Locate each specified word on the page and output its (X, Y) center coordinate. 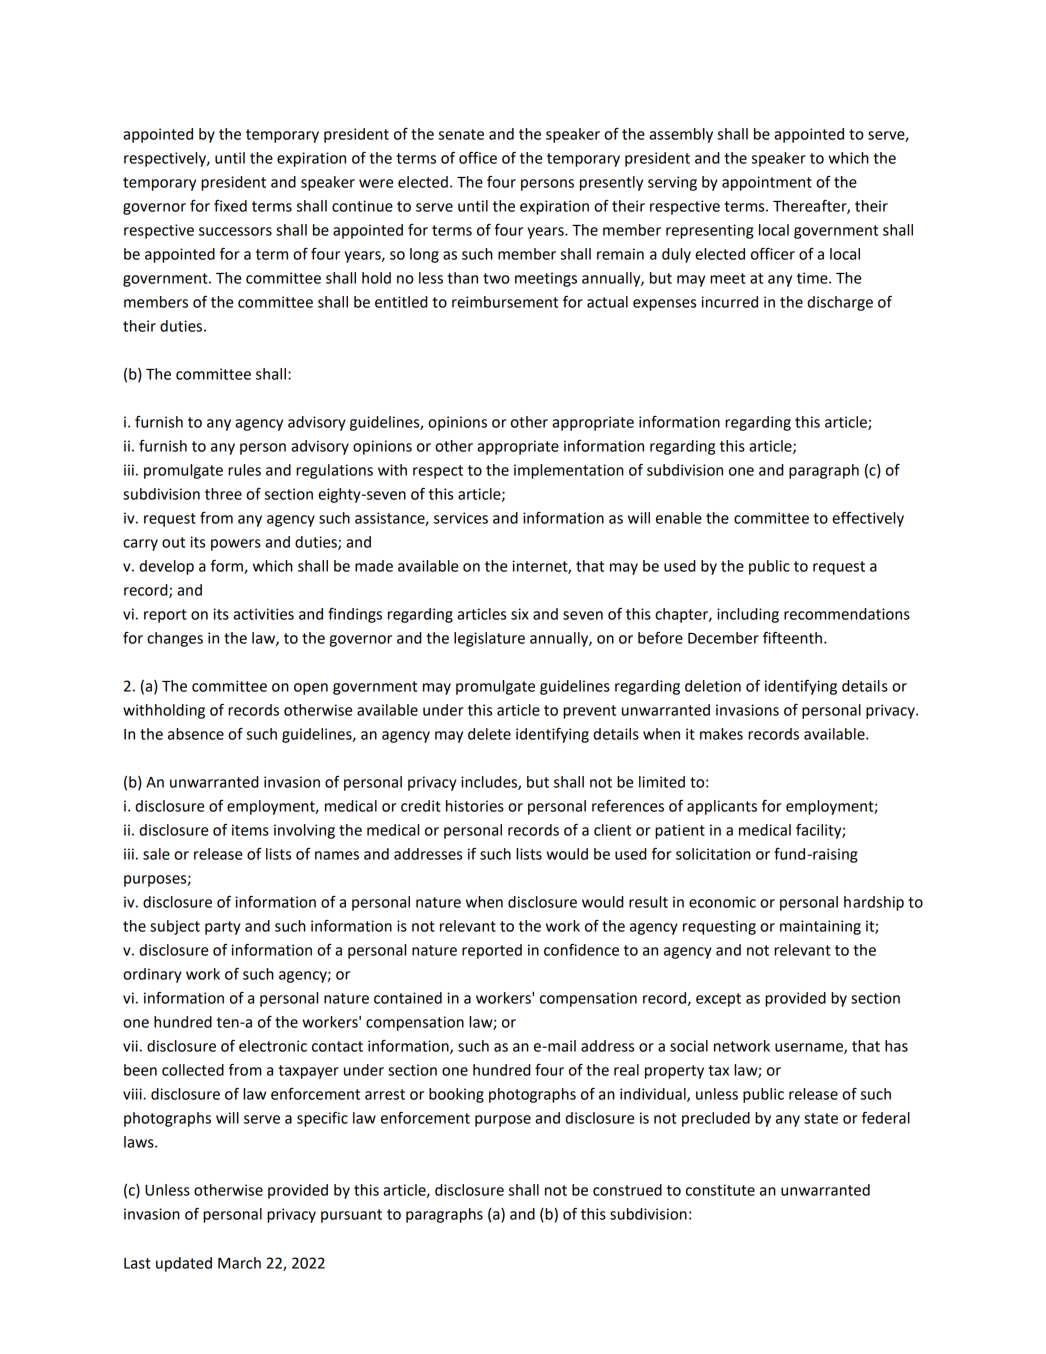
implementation (569, 471)
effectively (868, 519)
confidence (581, 949)
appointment (767, 183)
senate (461, 134)
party (223, 928)
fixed (230, 206)
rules (244, 470)
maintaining (820, 927)
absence (196, 734)
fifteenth (792, 637)
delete (489, 734)
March (239, 1263)
